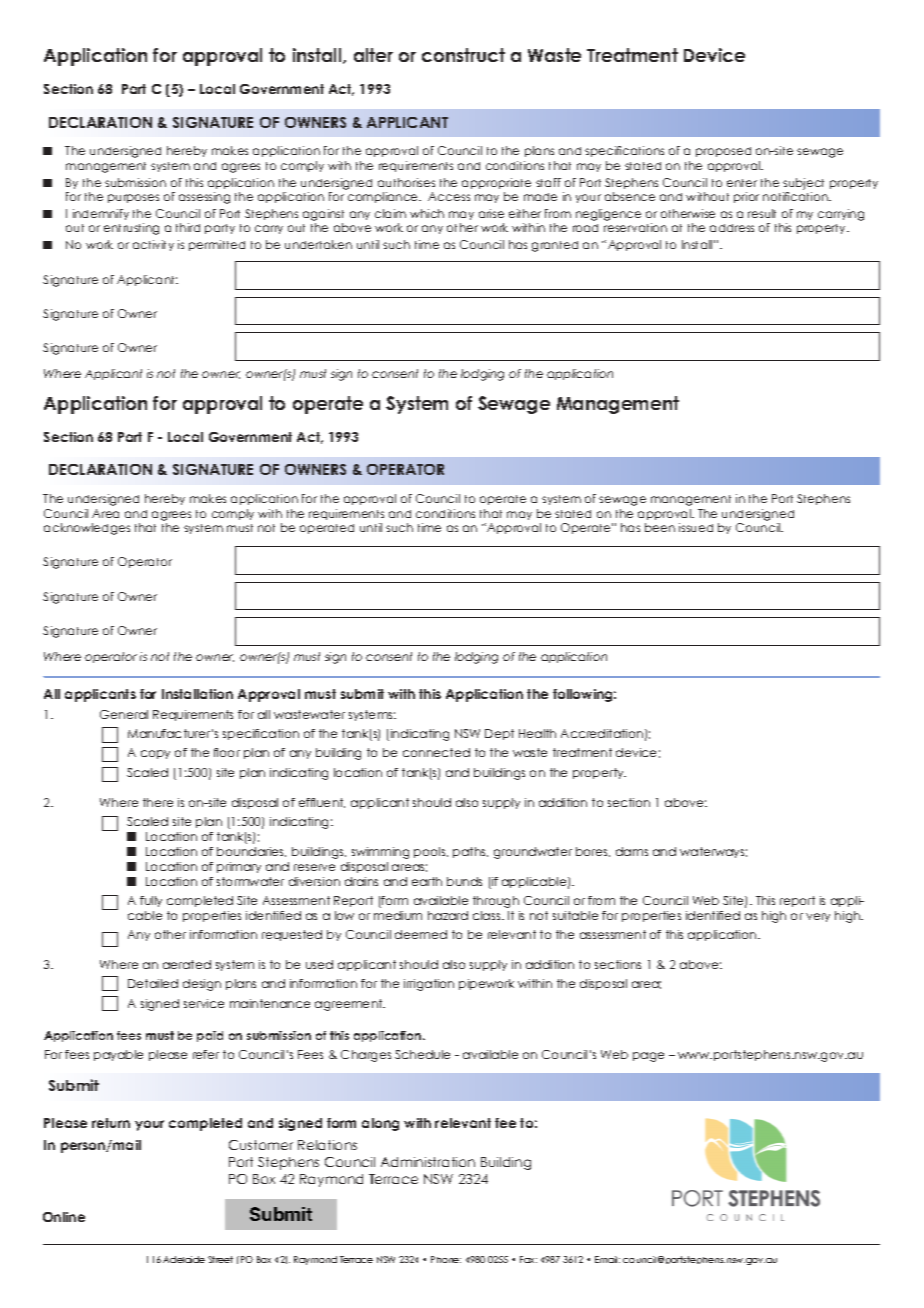 The height and width of the screenshot is (1308, 924). Describe the element at coordinates (723, 152) in the screenshot. I see `proposed` at that location.
